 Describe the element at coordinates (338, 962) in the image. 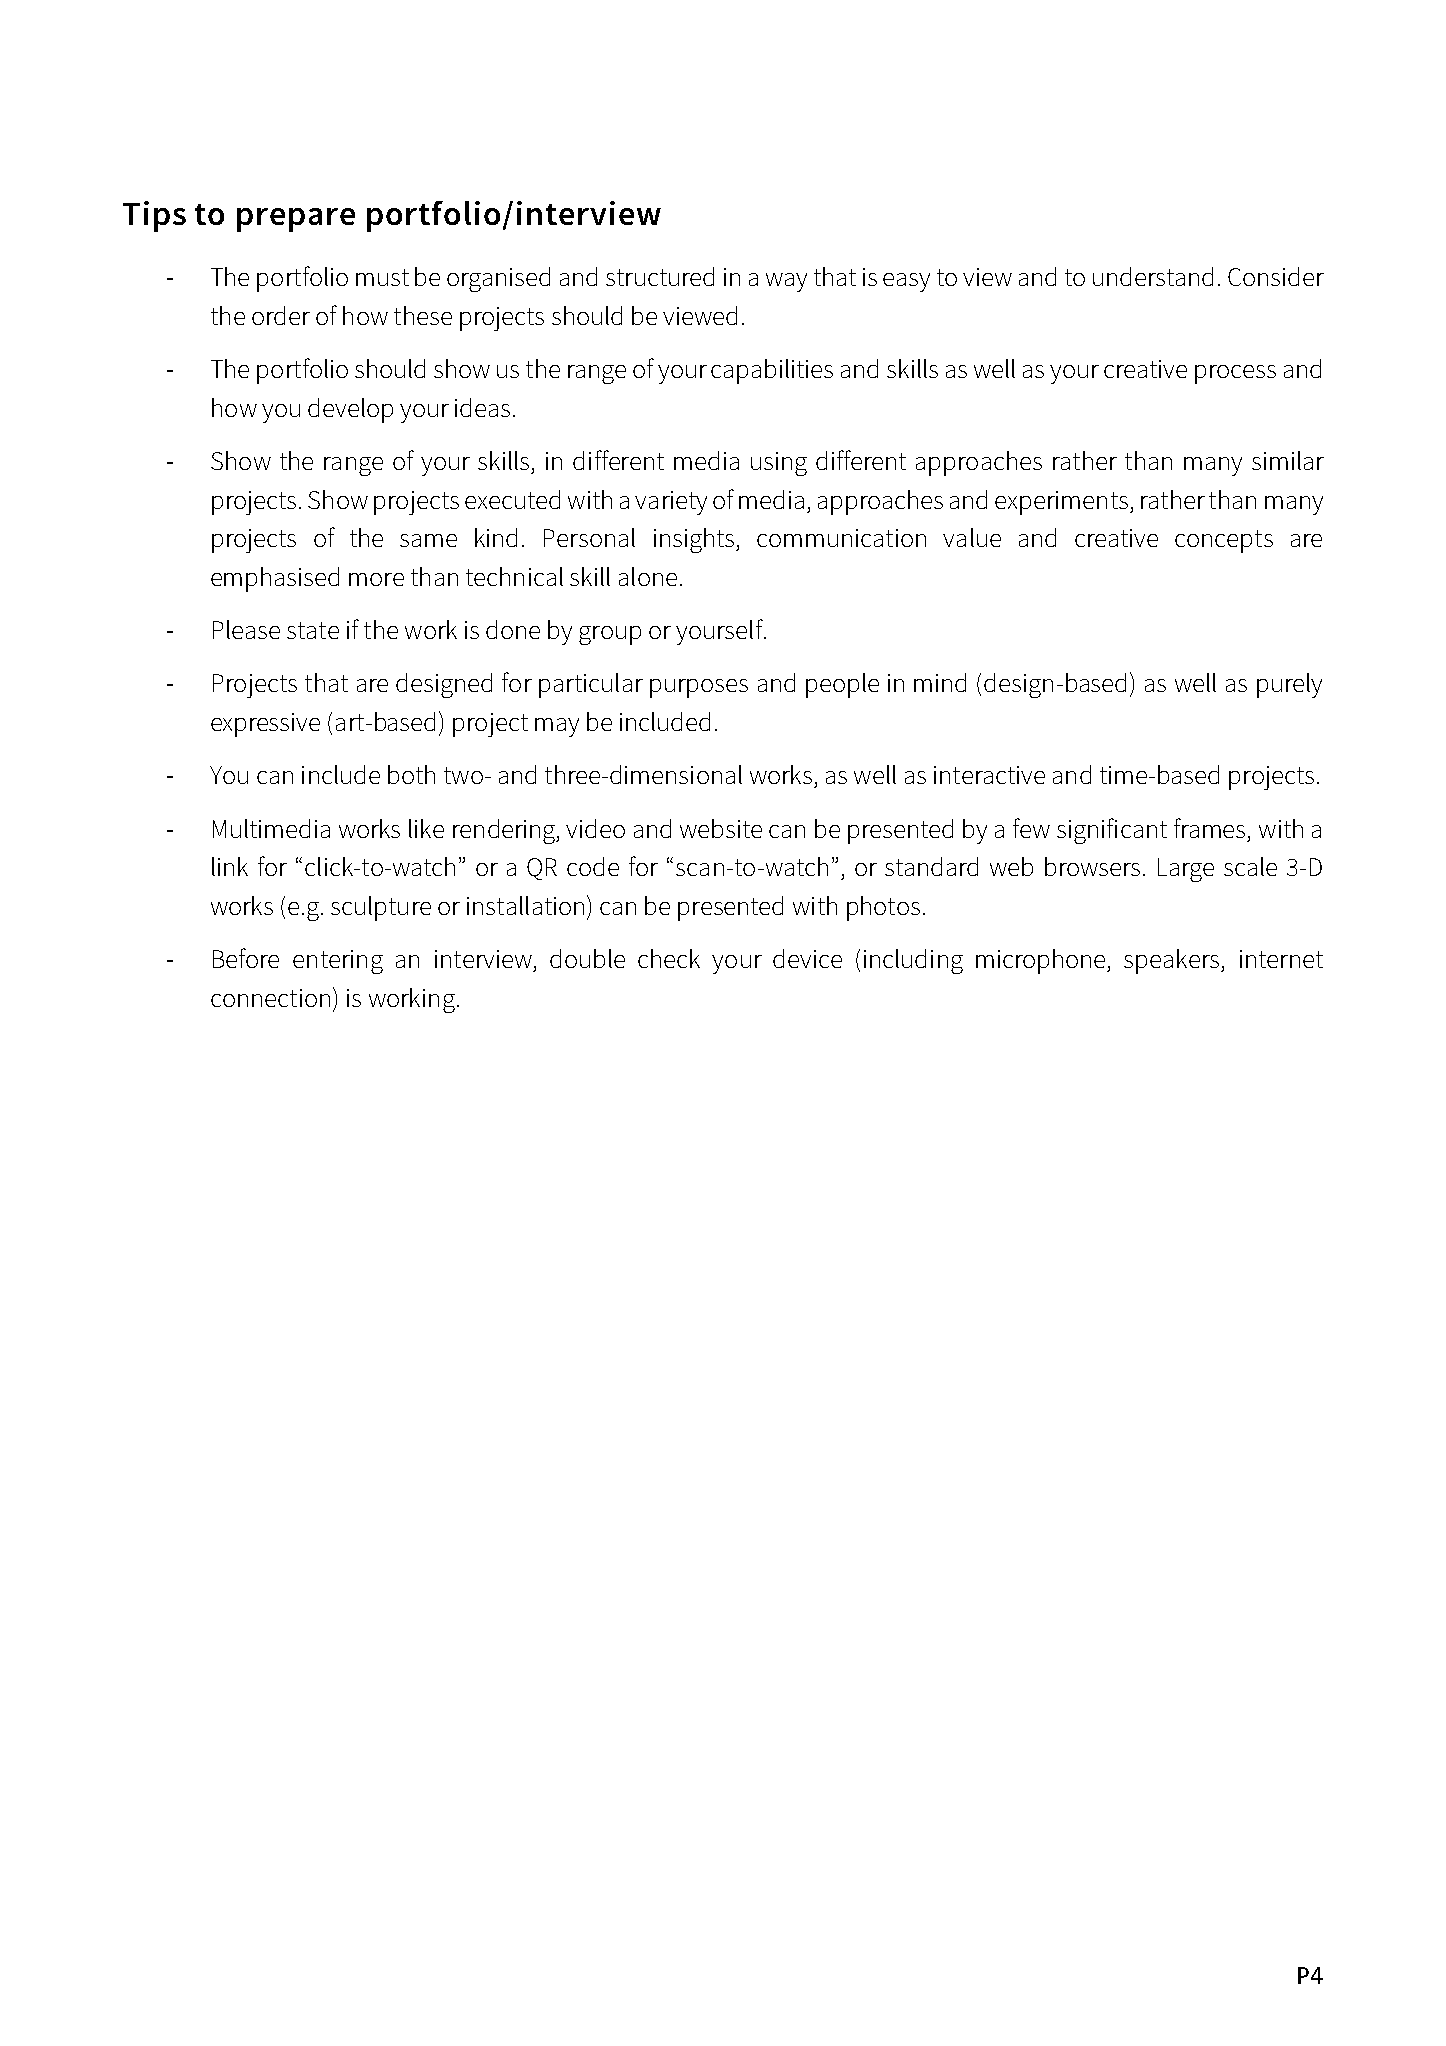

I see `entering` at that location.
